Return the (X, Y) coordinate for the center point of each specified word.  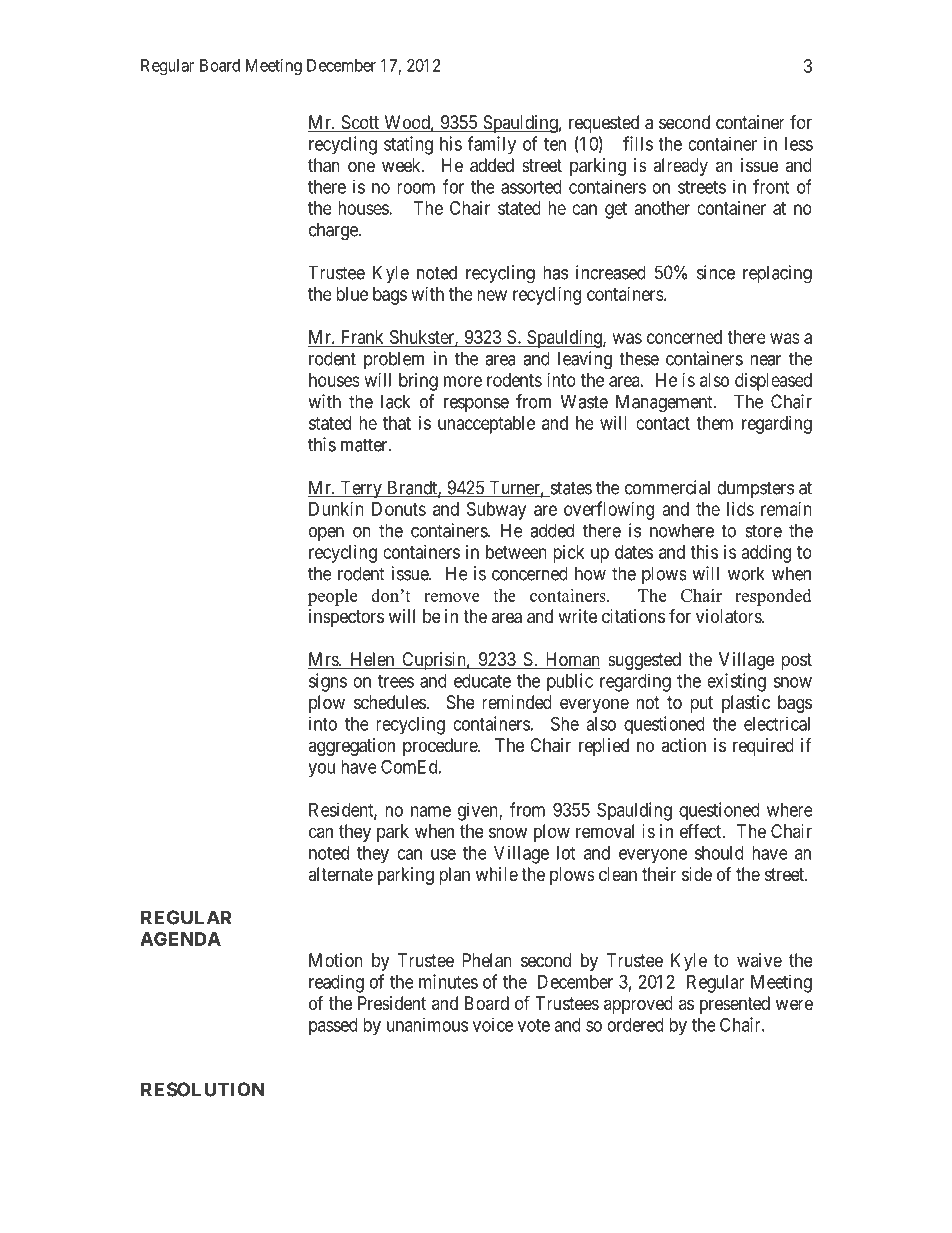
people (332, 597)
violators (729, 616)
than (324, 165)
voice (493, 1024)
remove (452, 597)
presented (735, 1005)
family (491, 145)
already (680, 167)
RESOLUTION (203, 1089)
